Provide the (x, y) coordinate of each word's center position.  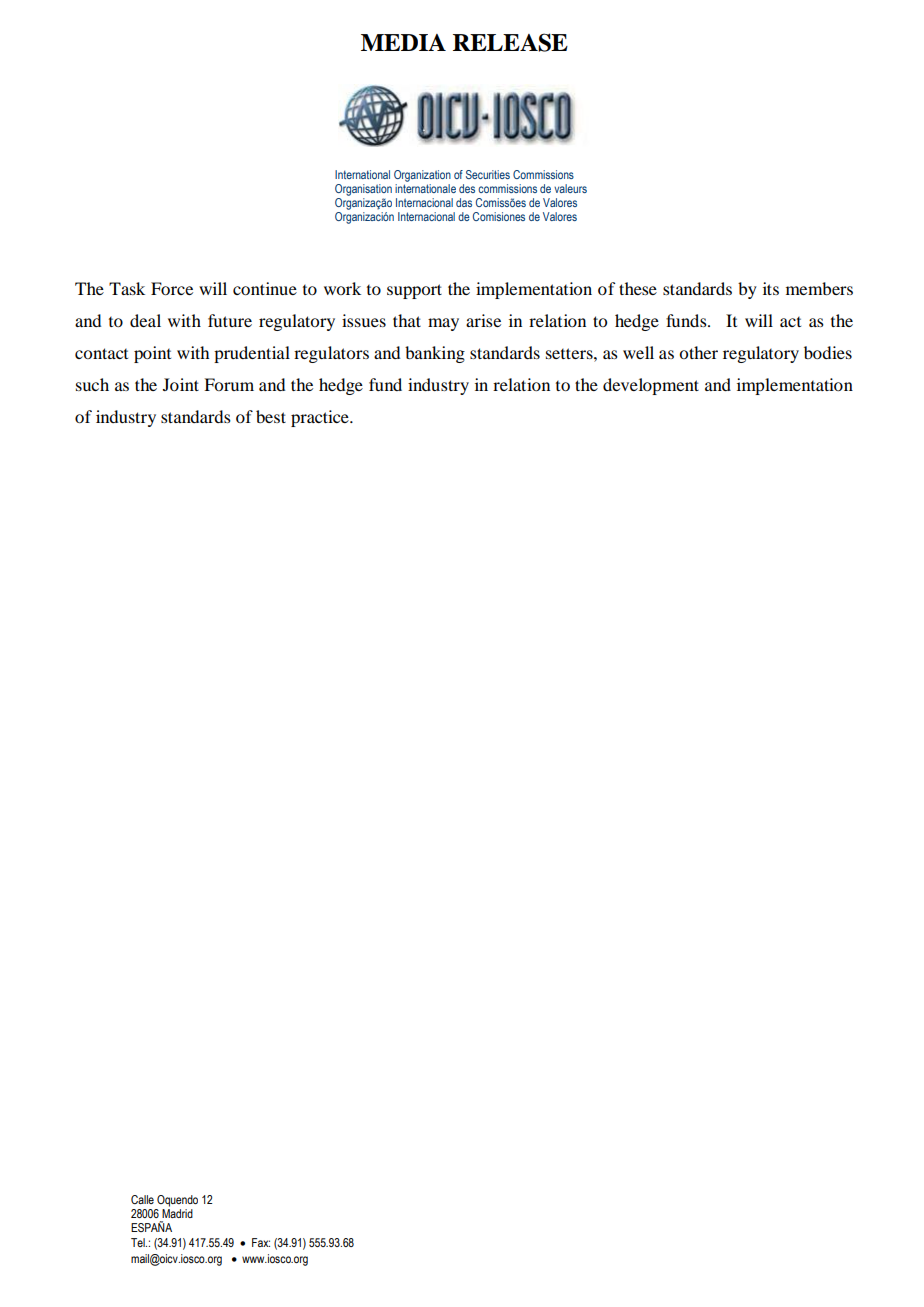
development (651, 386)
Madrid (177, 1213)
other (698, 352)
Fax (261, 1242)
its (771, 288)
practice (321, 418)
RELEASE (510, 42)
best (271, 416)
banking (435, 354)
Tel (139, 1242)
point (152, 354)
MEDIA (403, 42)
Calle (142, 1199)
